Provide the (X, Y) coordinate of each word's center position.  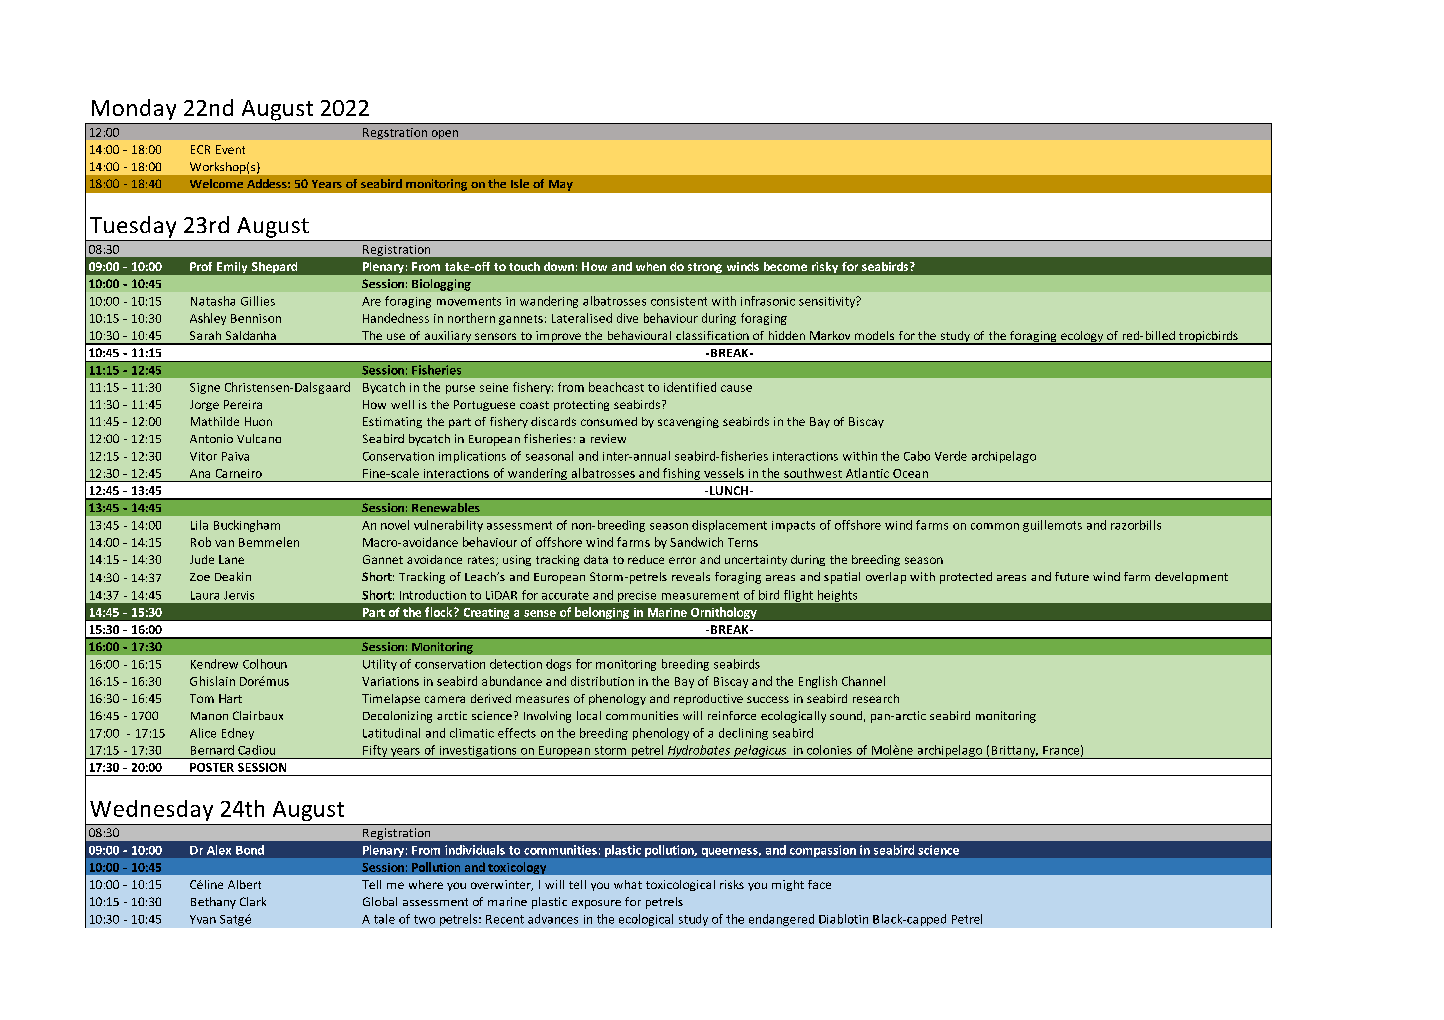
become (785, 266)
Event (230, 149)
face (819, 884)
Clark (253, 901)
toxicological (680, 885)
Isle (520, 183)
